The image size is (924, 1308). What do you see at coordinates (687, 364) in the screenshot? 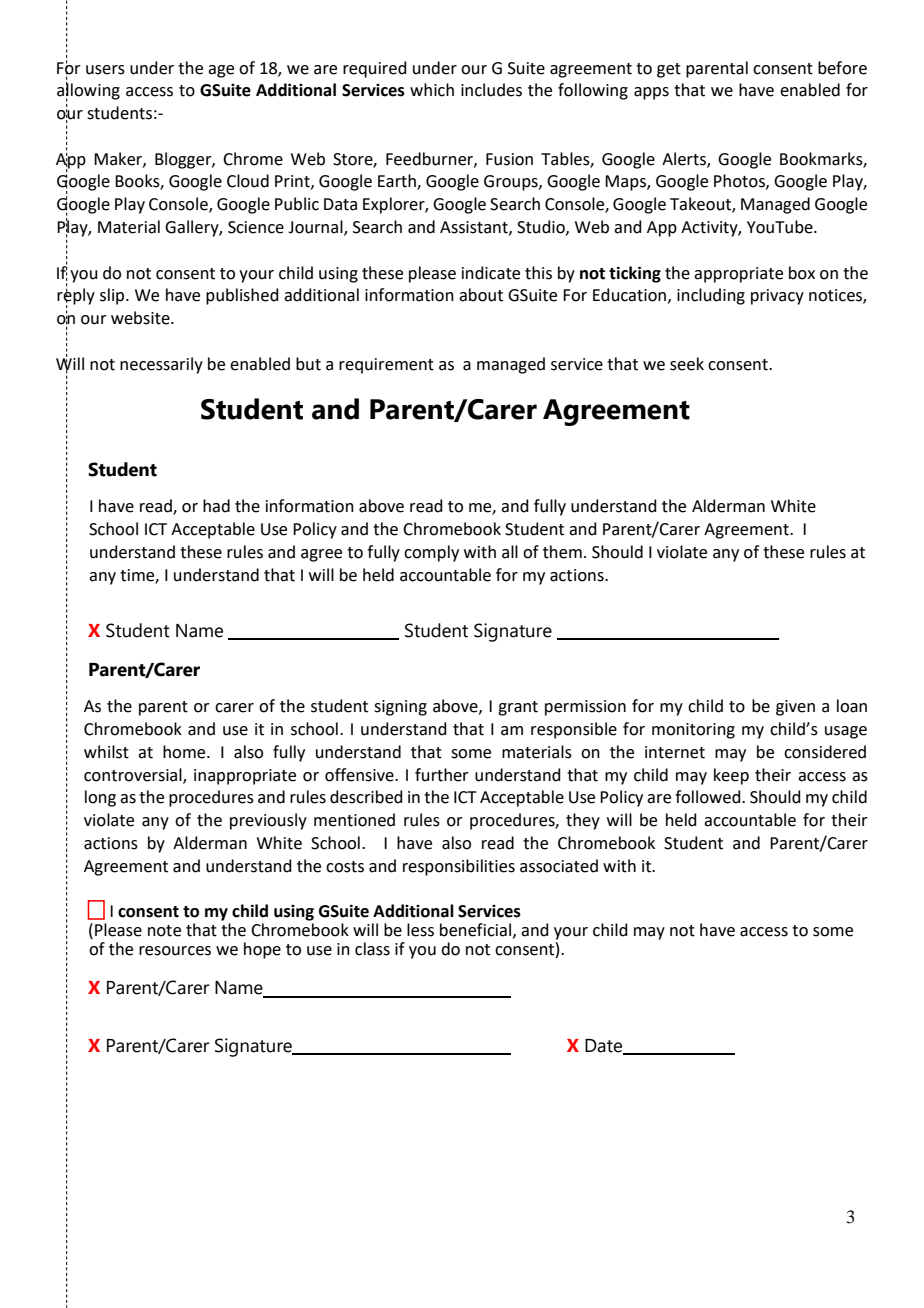
I see `seek` at bounding box center [687, 364].
